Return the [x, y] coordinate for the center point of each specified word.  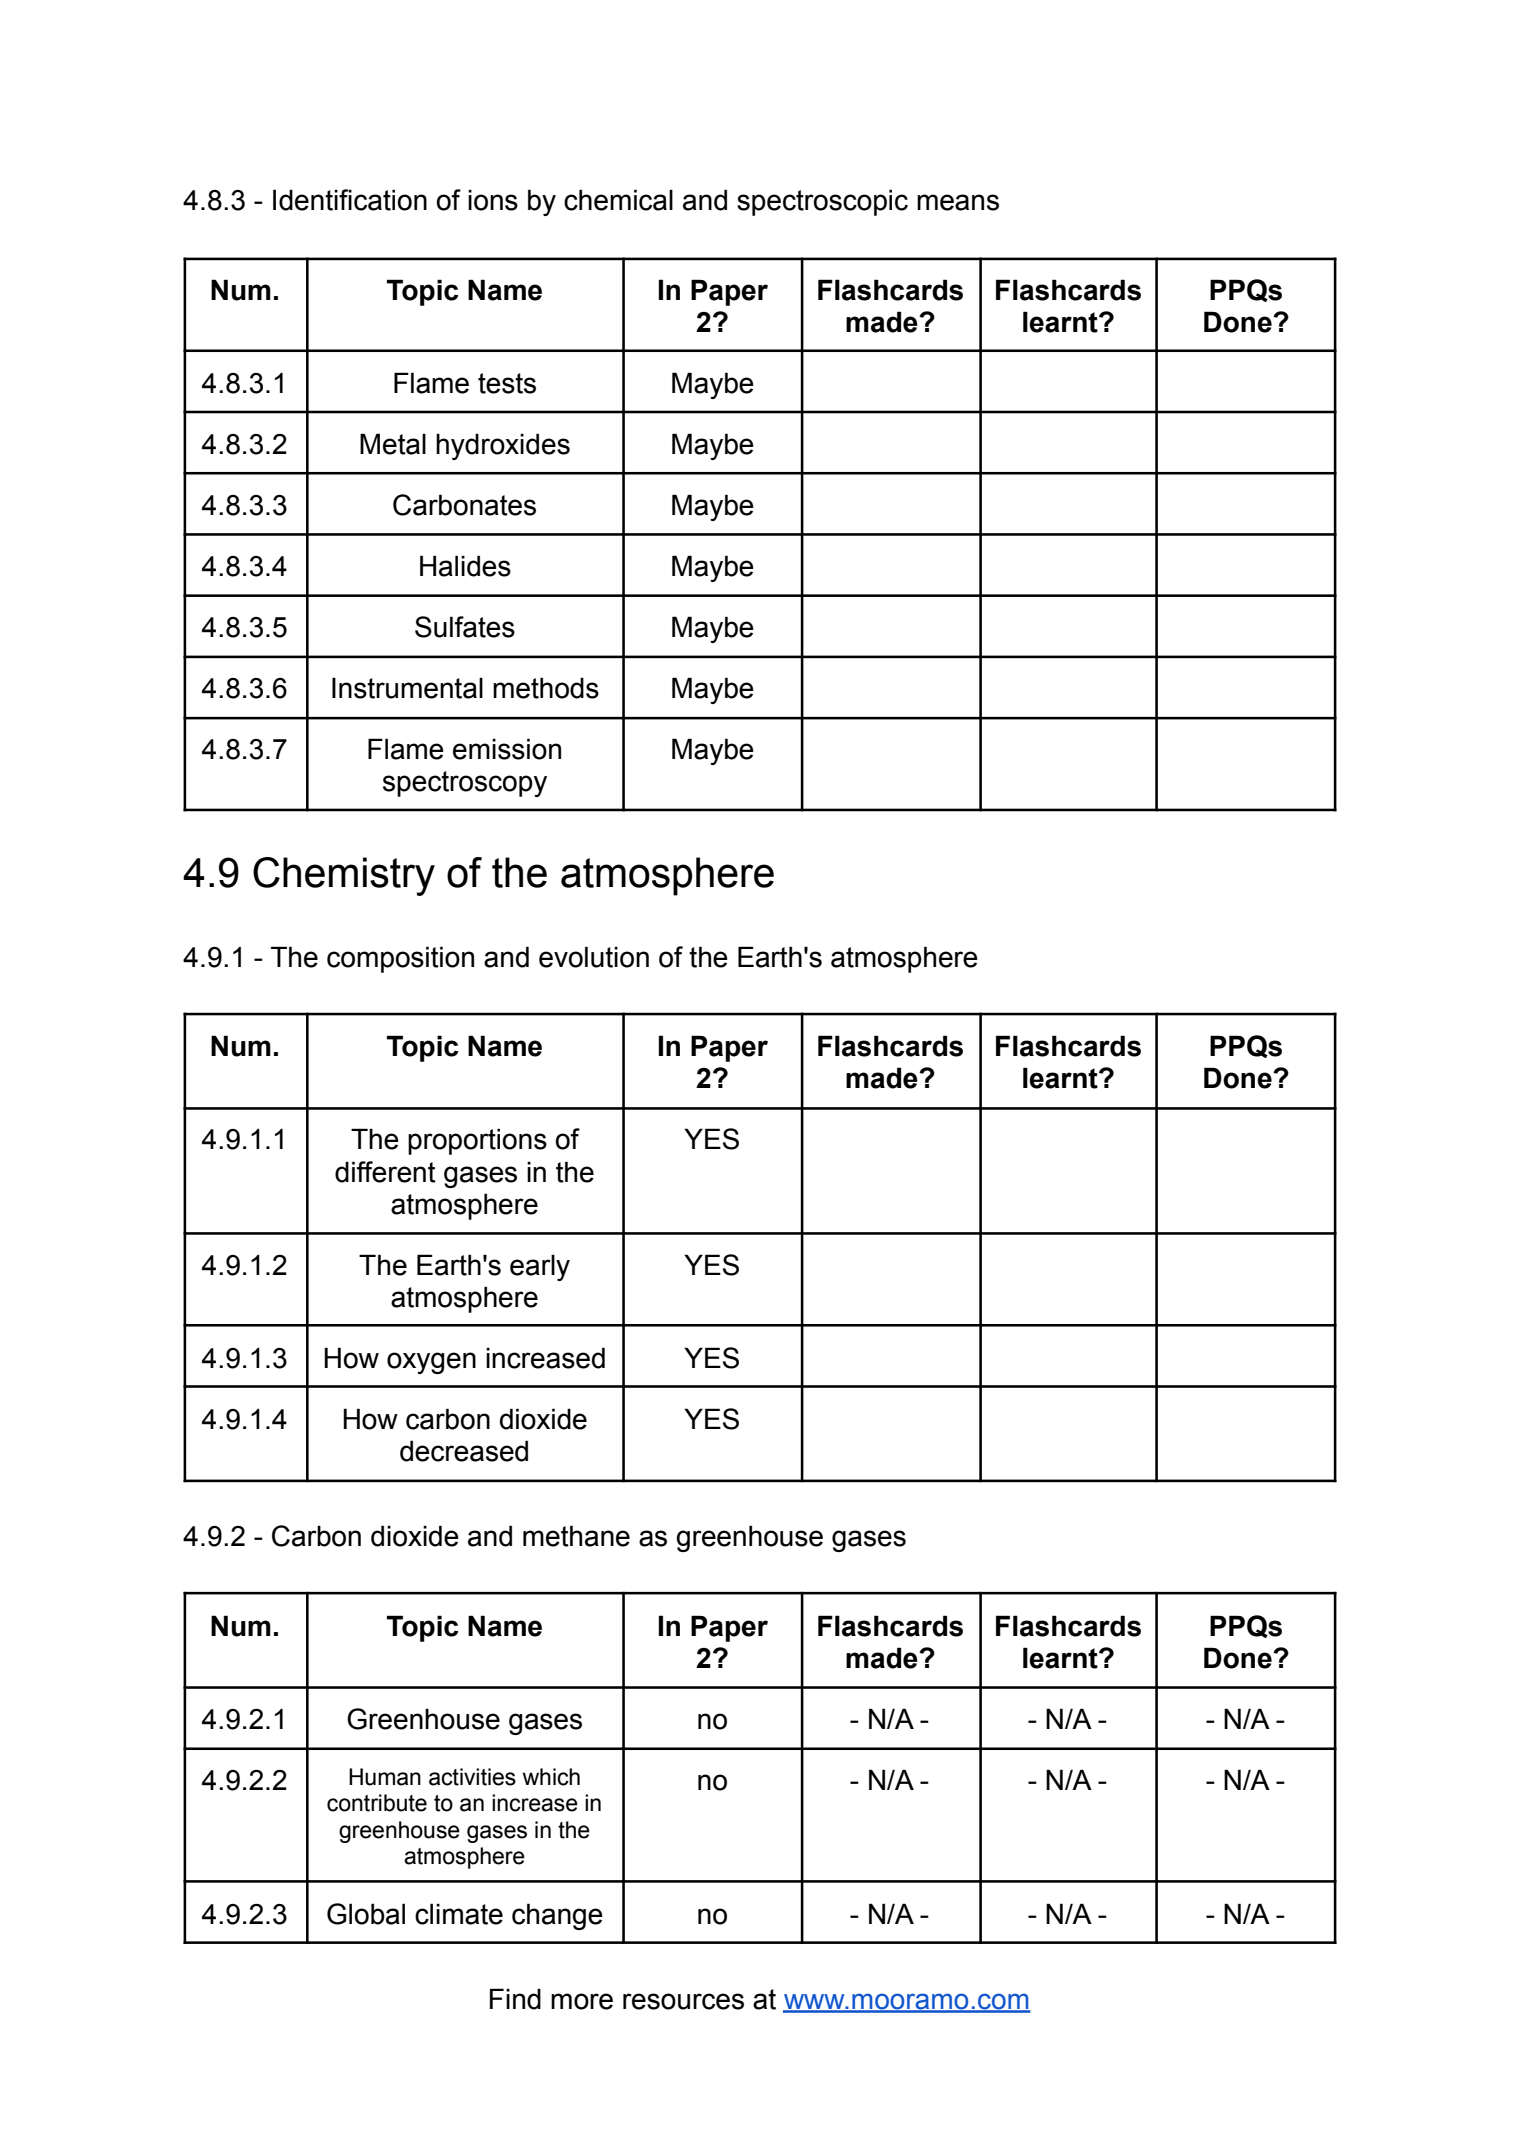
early [540, 1267]
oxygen [431, 1363]
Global [366, 1914]
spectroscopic [822, 202]
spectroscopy [465, 784]
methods [546, 688]
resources [683, 2001]
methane [576, 1536]
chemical [618, 200]
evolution [594, 957]
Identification [350, 200]
